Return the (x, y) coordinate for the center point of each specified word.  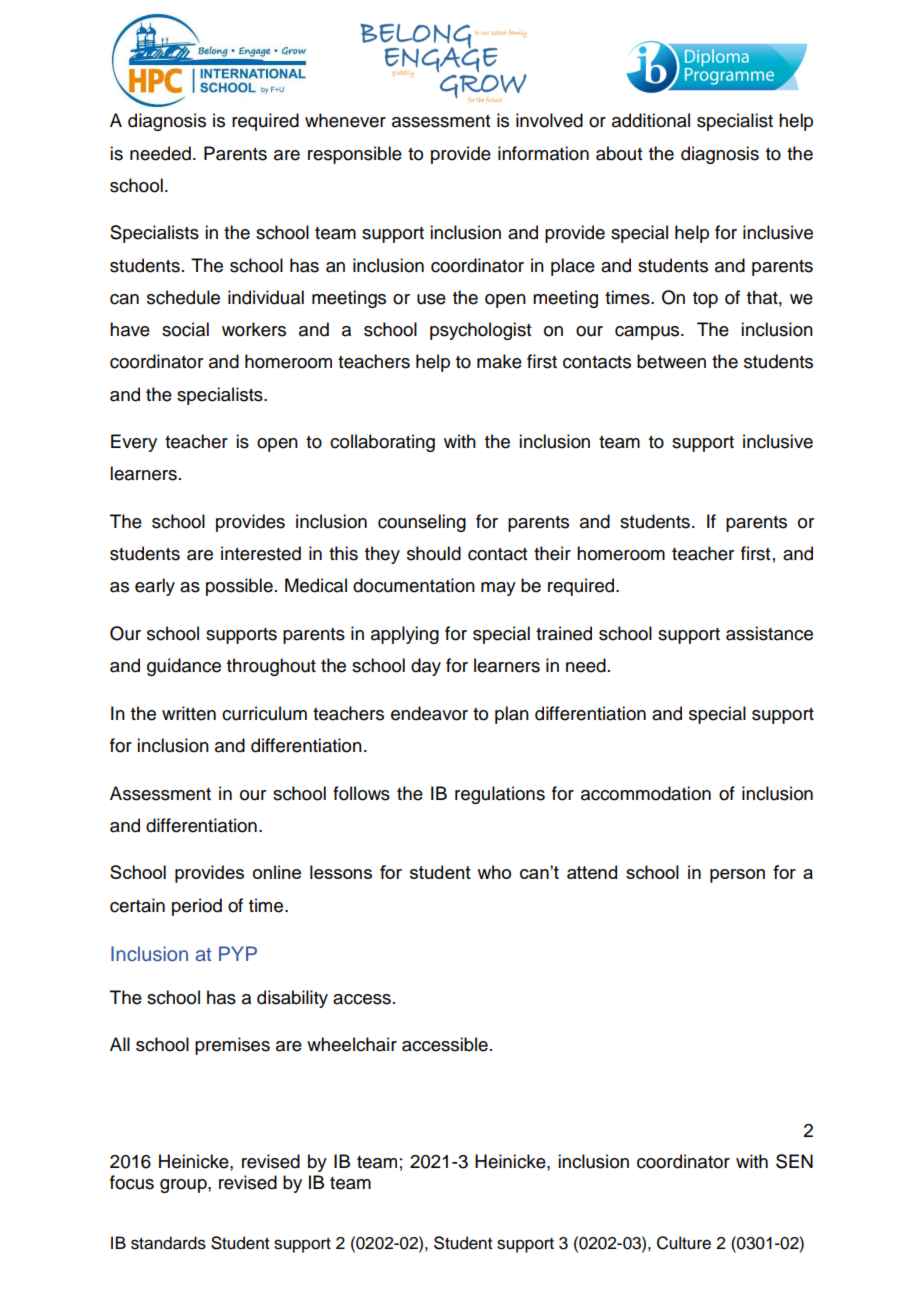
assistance (769, 633)
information (543, 153)
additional (651, 120)
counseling (422, 523)
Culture (684, 1243)
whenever (345, 120)
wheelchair (352, 1044)
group (184, 1186)
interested (261, 553)
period (197, 907)
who (494, 872)
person (737, 876)
